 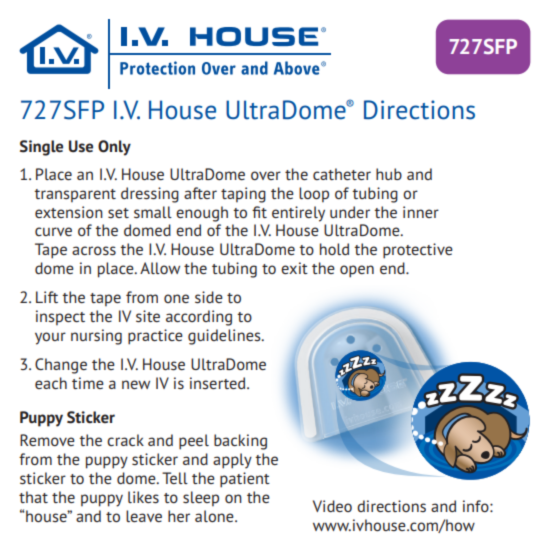 I want to click on hub, so click(x=389, y=174).
